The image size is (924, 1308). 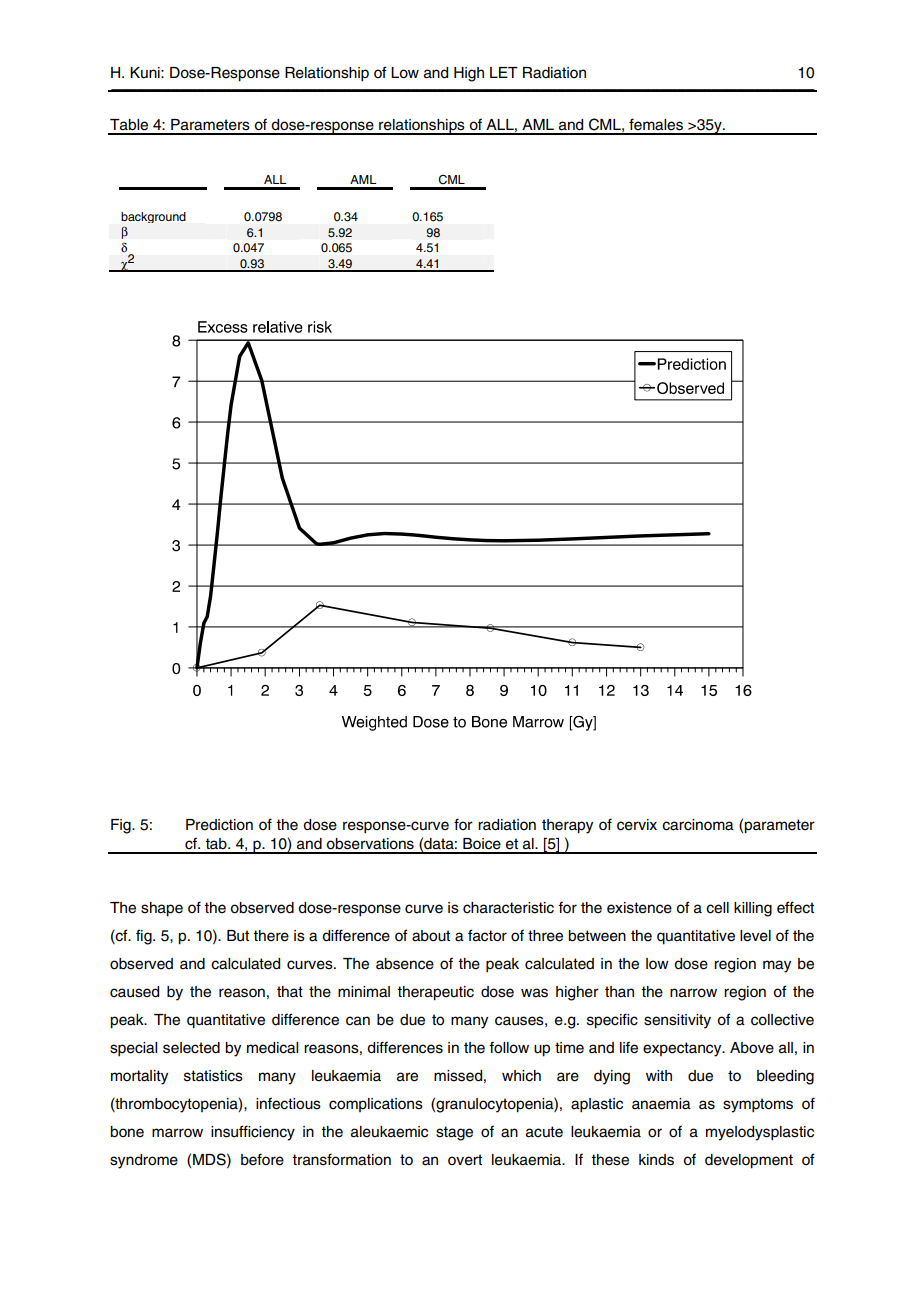 I want to click on shape, so click(x=162, y=909).
